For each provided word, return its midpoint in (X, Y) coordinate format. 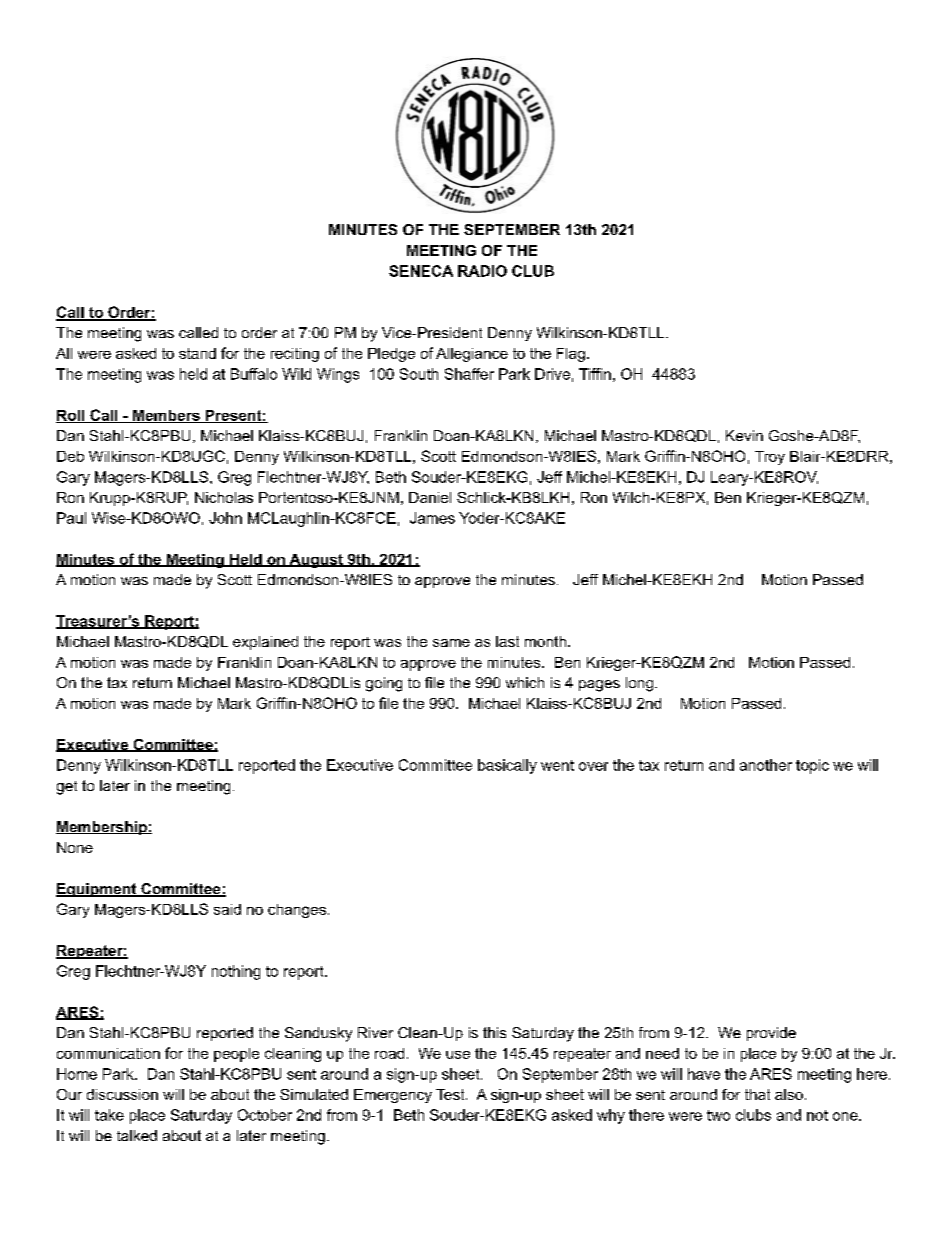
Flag (571, 355)
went (557, 765)
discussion (122, 1094)
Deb (70, 456)
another (766, 765)
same (451, 643)
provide (771, 1034)
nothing (236, 972)
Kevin (744, 435)
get (67, 788)
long (641, 684)
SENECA (421, 271)
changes (297, 911)
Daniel (430, 497)
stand (197, 353)
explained (265, 643)
